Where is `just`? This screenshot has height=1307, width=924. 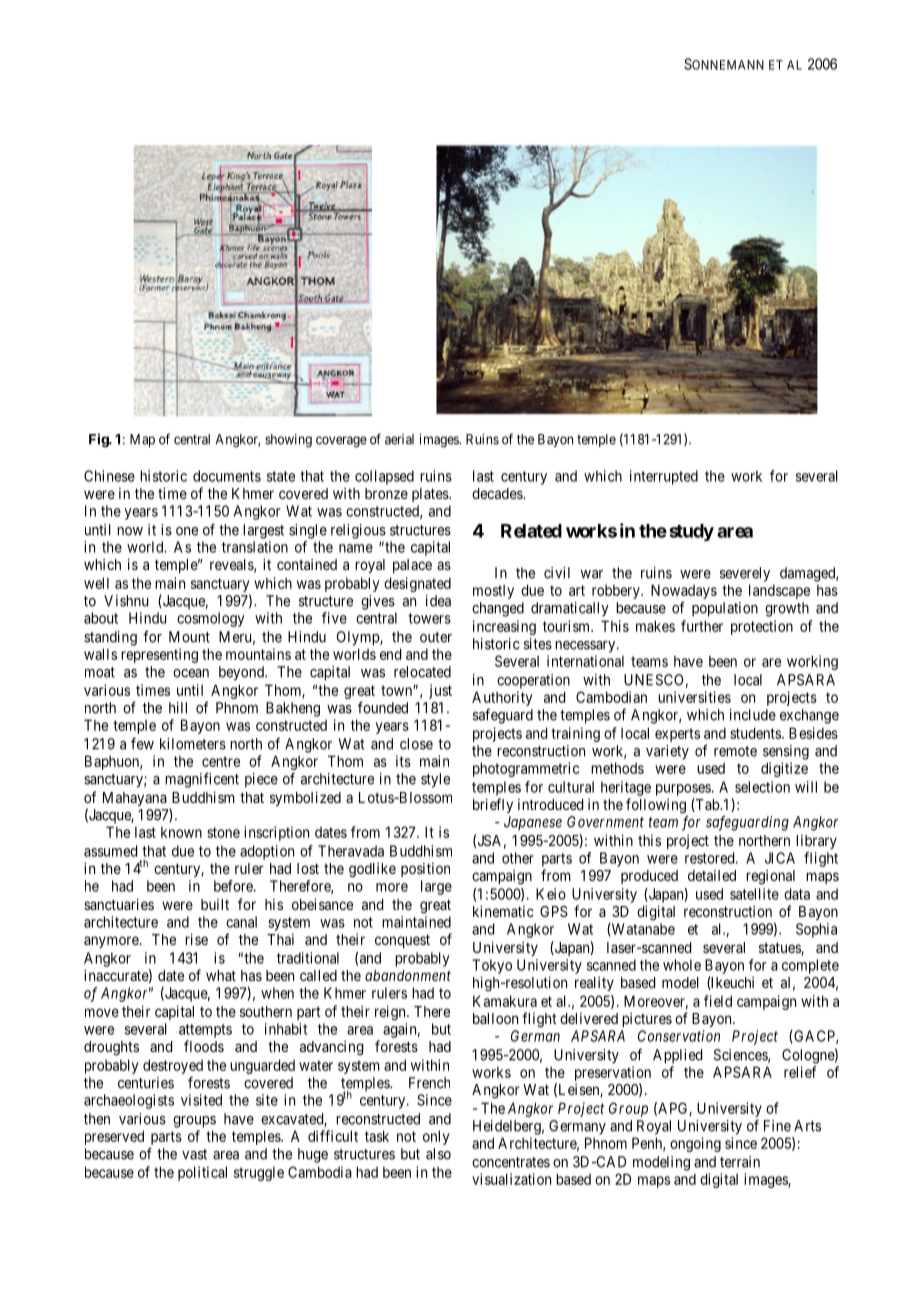
just is located at coordinates (440, 691).
